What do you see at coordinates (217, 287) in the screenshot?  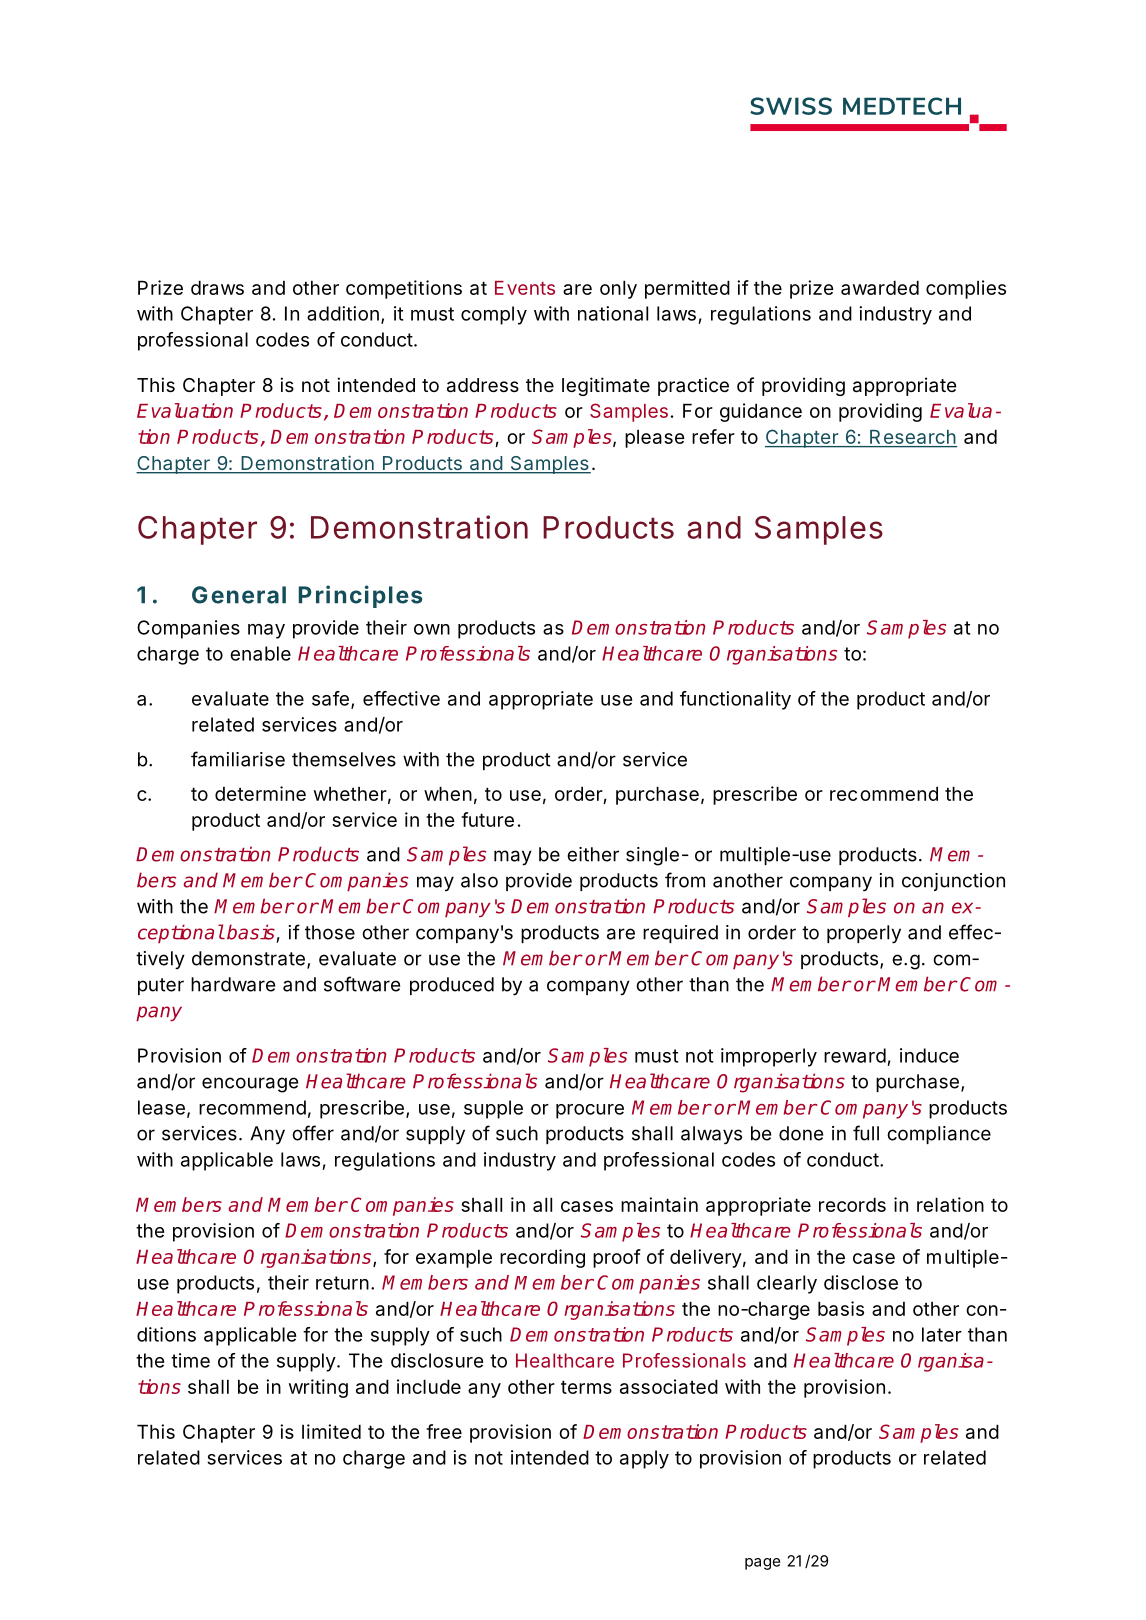 I see `draws` at bounding box center [217, 287].
